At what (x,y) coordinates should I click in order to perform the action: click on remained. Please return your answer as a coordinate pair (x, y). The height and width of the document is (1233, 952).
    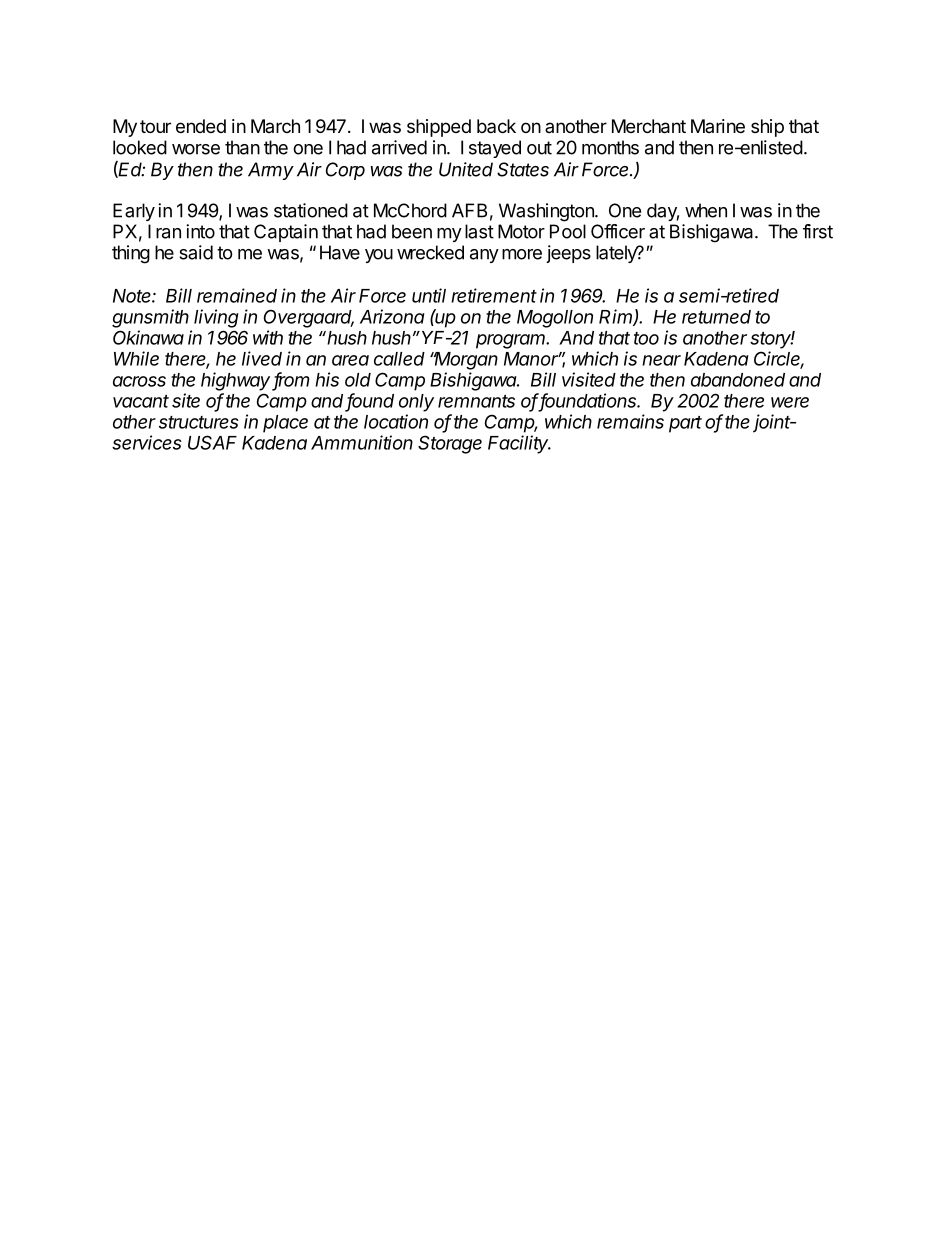
    Looking at the image, I should click on (237, 295).
